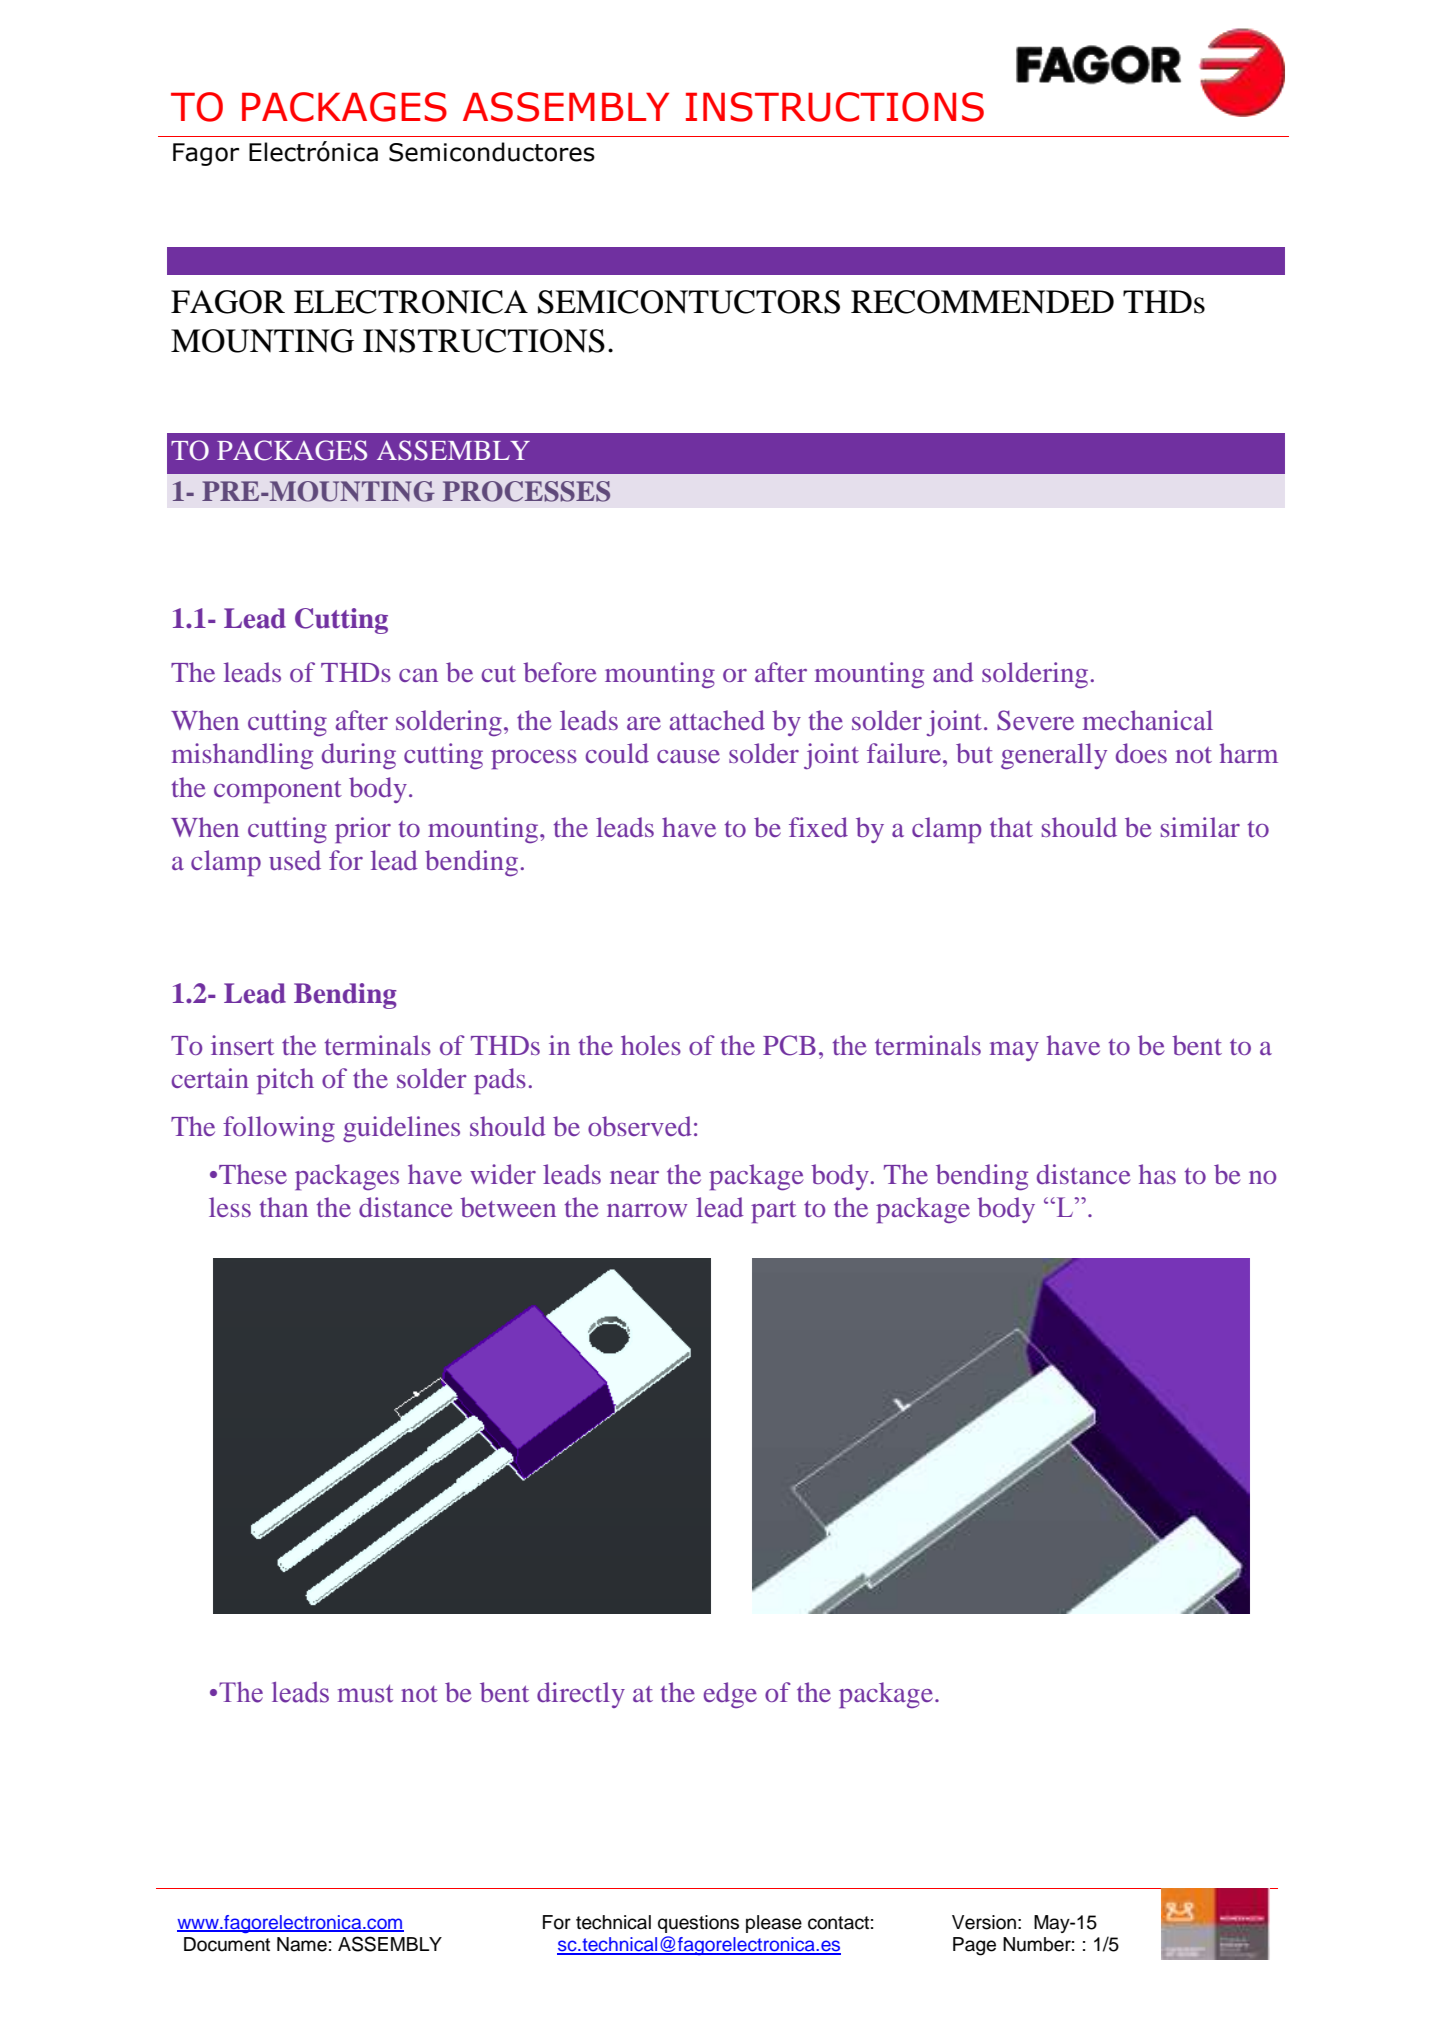 The width and height of the screenshot is (1435, 2029). I want to click on fixed, so click(818, 827).
